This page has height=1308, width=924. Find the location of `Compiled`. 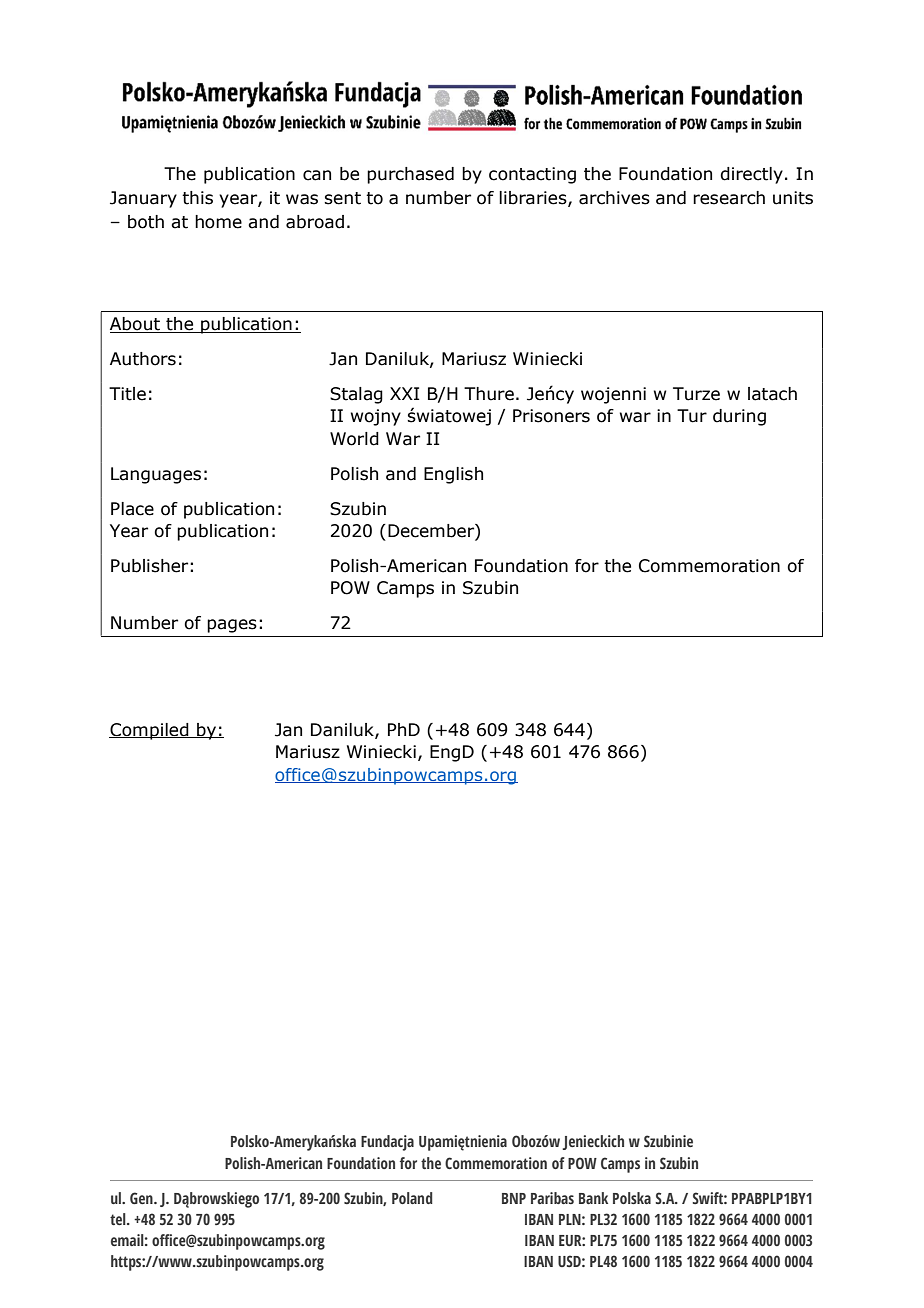

Compiled is located at coordinates (150, 731).
